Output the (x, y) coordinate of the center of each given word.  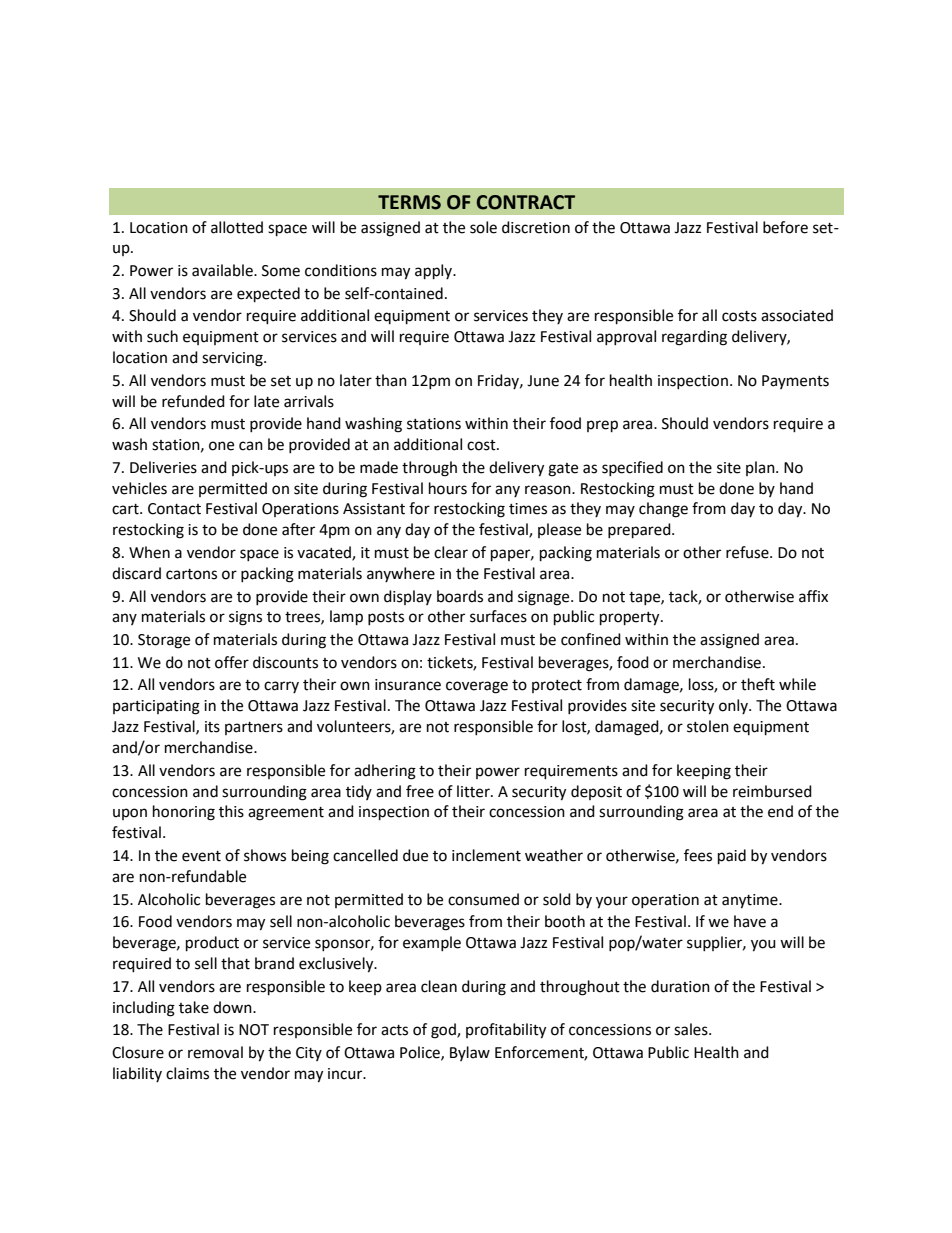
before (785, 227)
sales (692, 1029)
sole (483, 227)
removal (215, 1052)
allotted (237, 227)
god (444, 1031)
